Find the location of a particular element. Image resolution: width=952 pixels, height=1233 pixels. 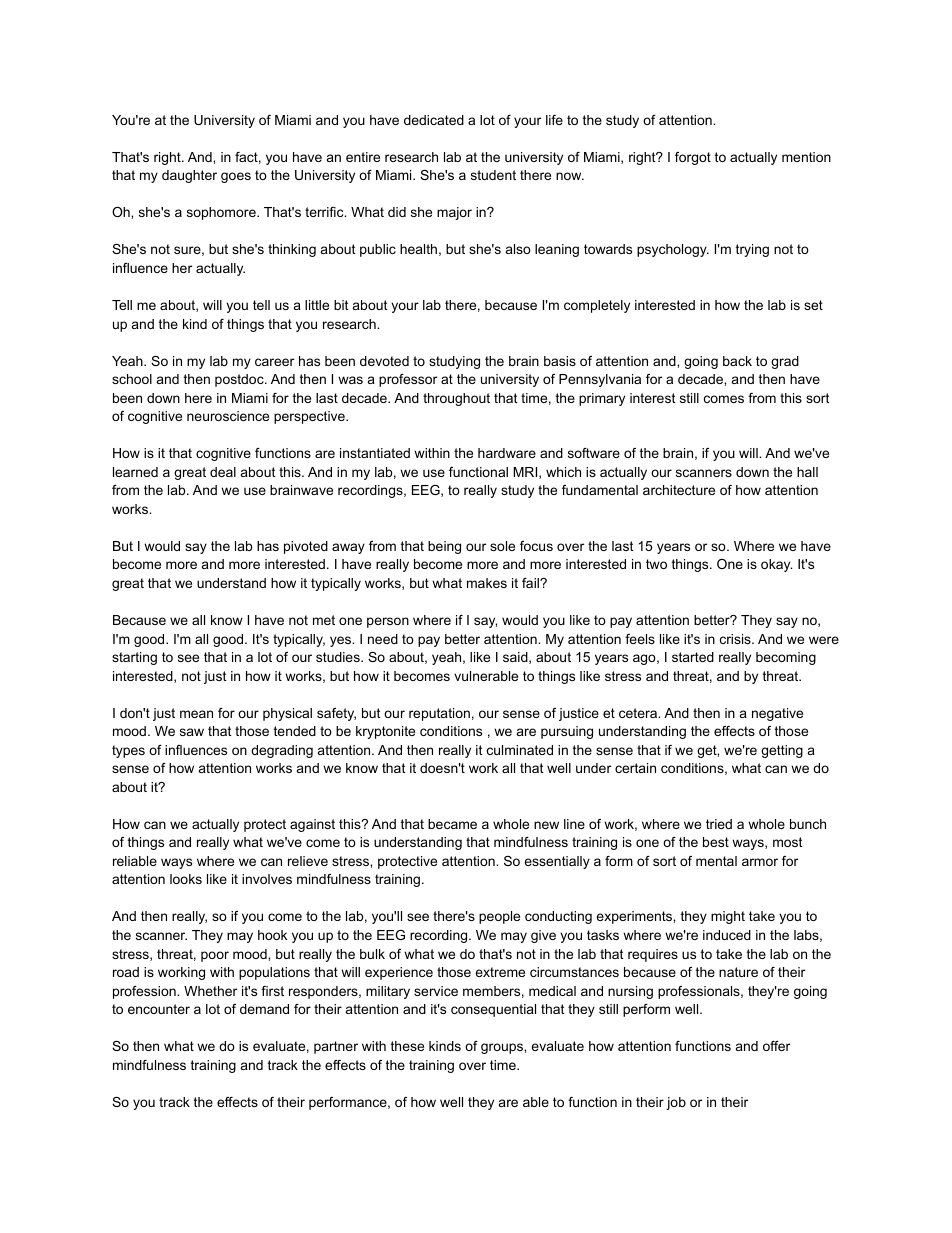

encounter is located at coordinates (159, 1009).
